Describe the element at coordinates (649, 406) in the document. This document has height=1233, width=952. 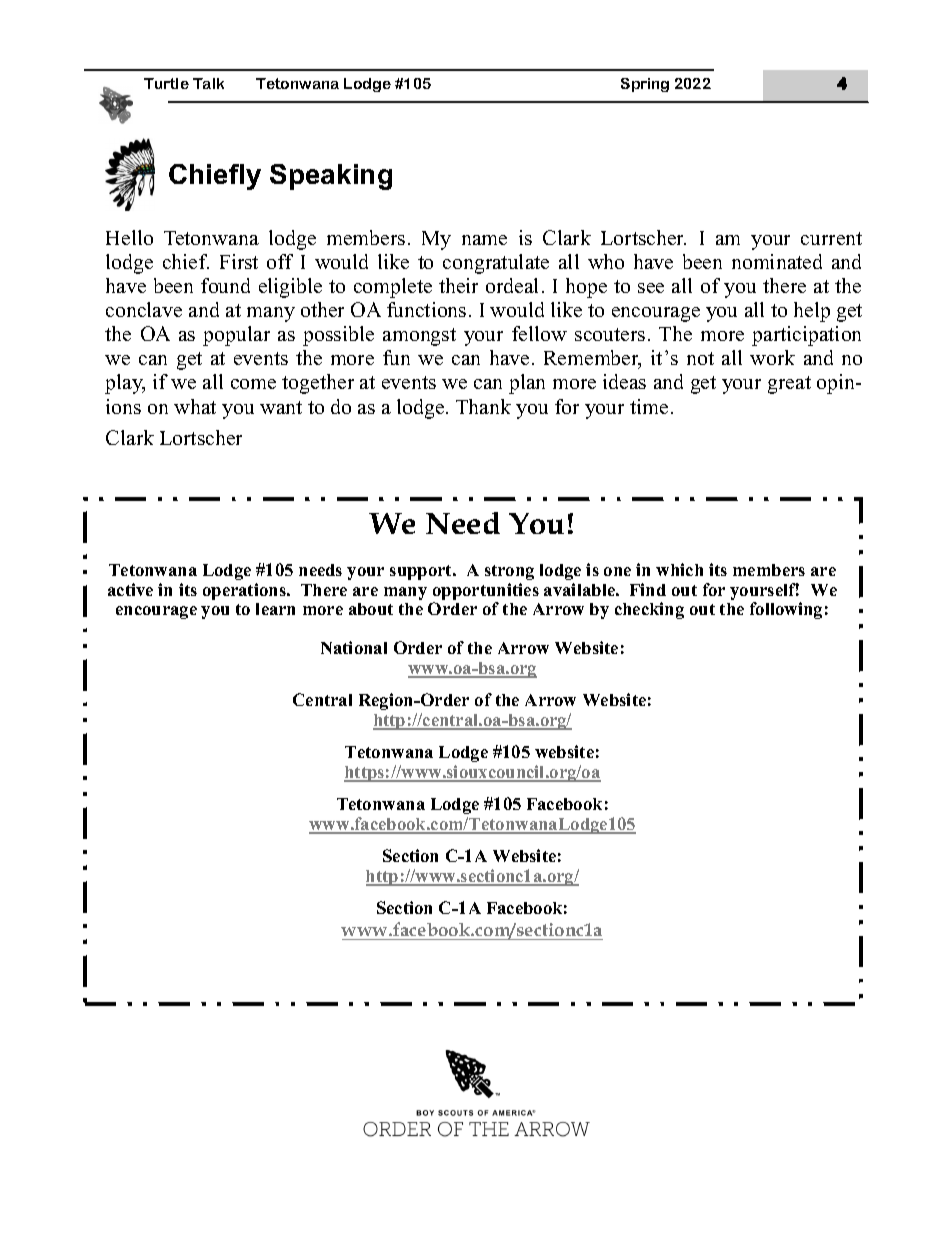
I see `time` at that location.
